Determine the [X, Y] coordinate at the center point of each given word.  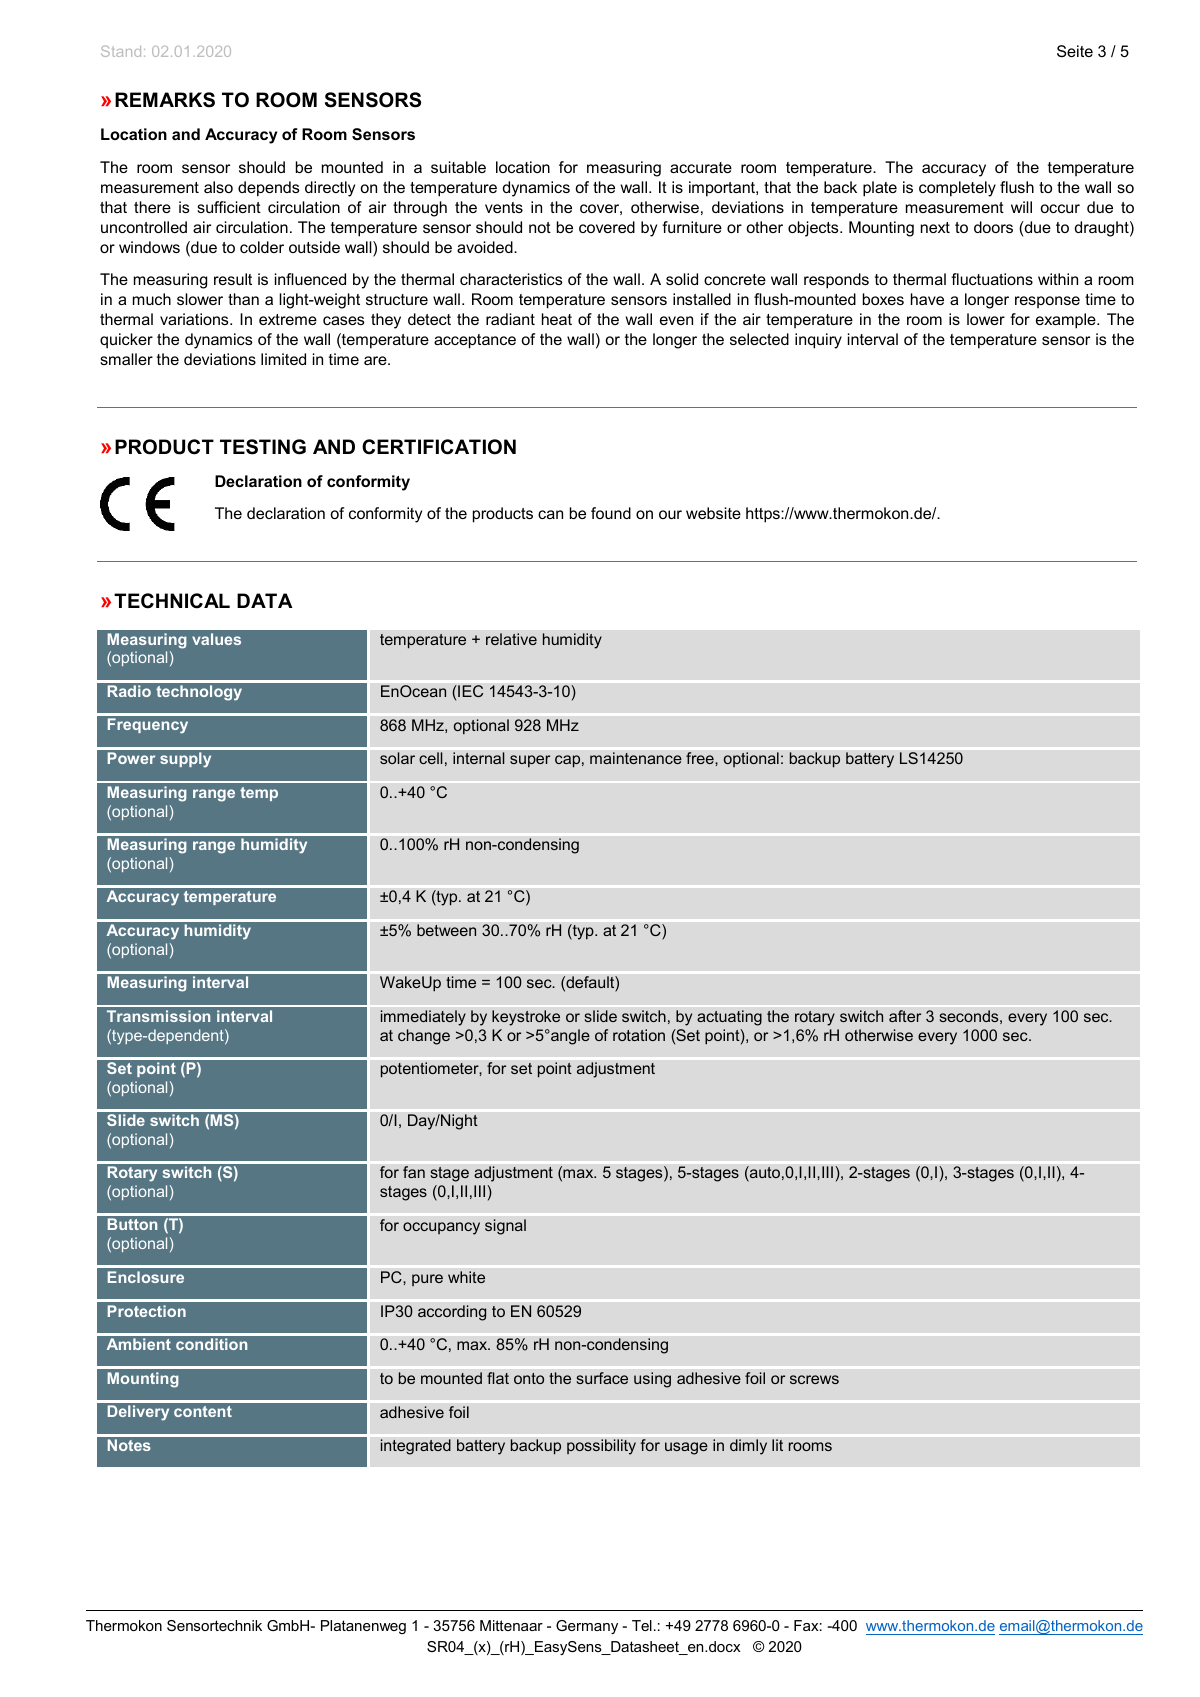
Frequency [148, 726]
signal [505, 1227]
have [927, 299]
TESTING [263, 447]
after [905, 1016]
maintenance [636, 758]
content [203, 1411]
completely [957, 189]
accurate [701, 167]
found [611, 513]
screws [814, 1379]
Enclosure [146, 1277]
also [218, 187]
